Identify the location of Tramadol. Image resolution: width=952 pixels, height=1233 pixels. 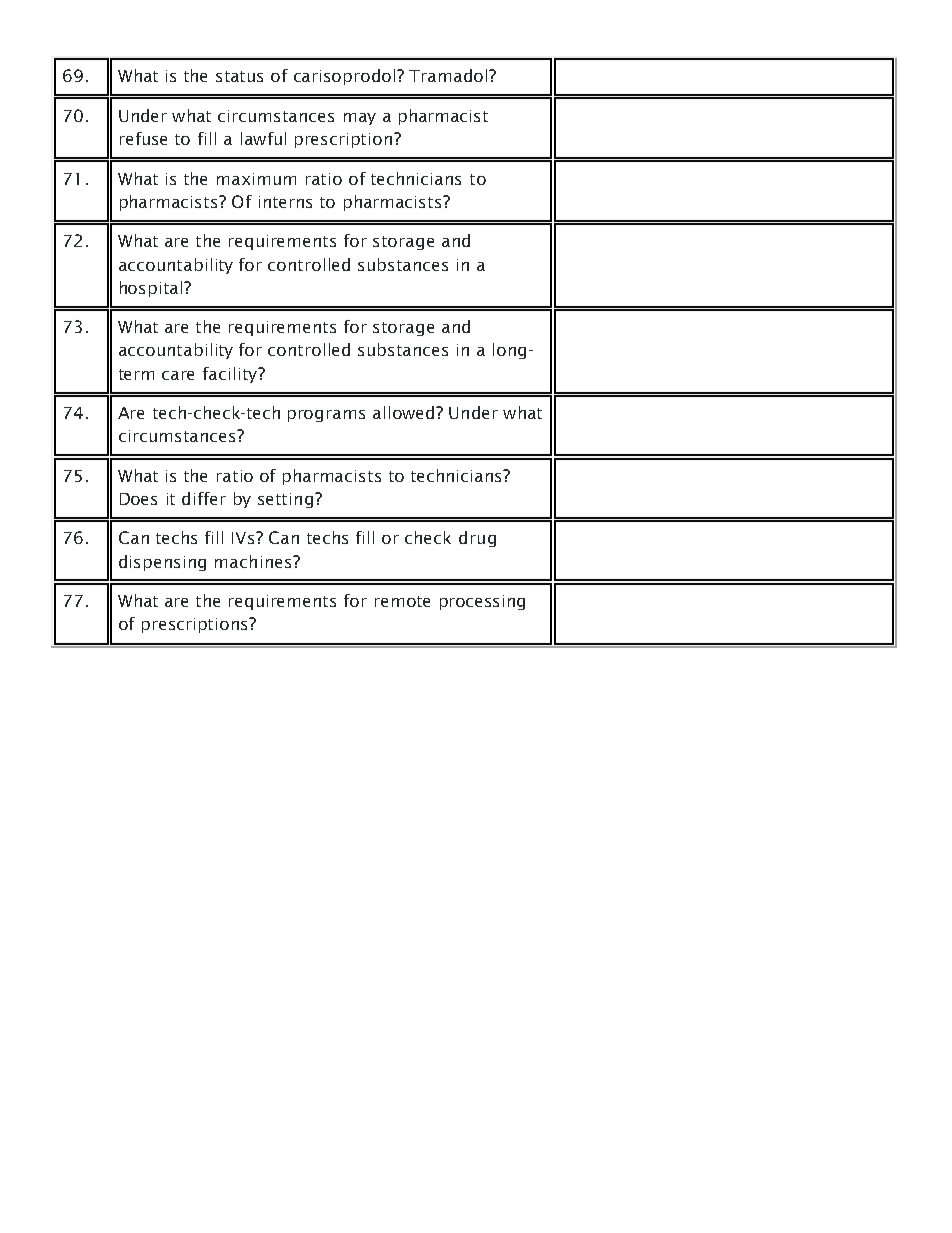
(449, 75).
